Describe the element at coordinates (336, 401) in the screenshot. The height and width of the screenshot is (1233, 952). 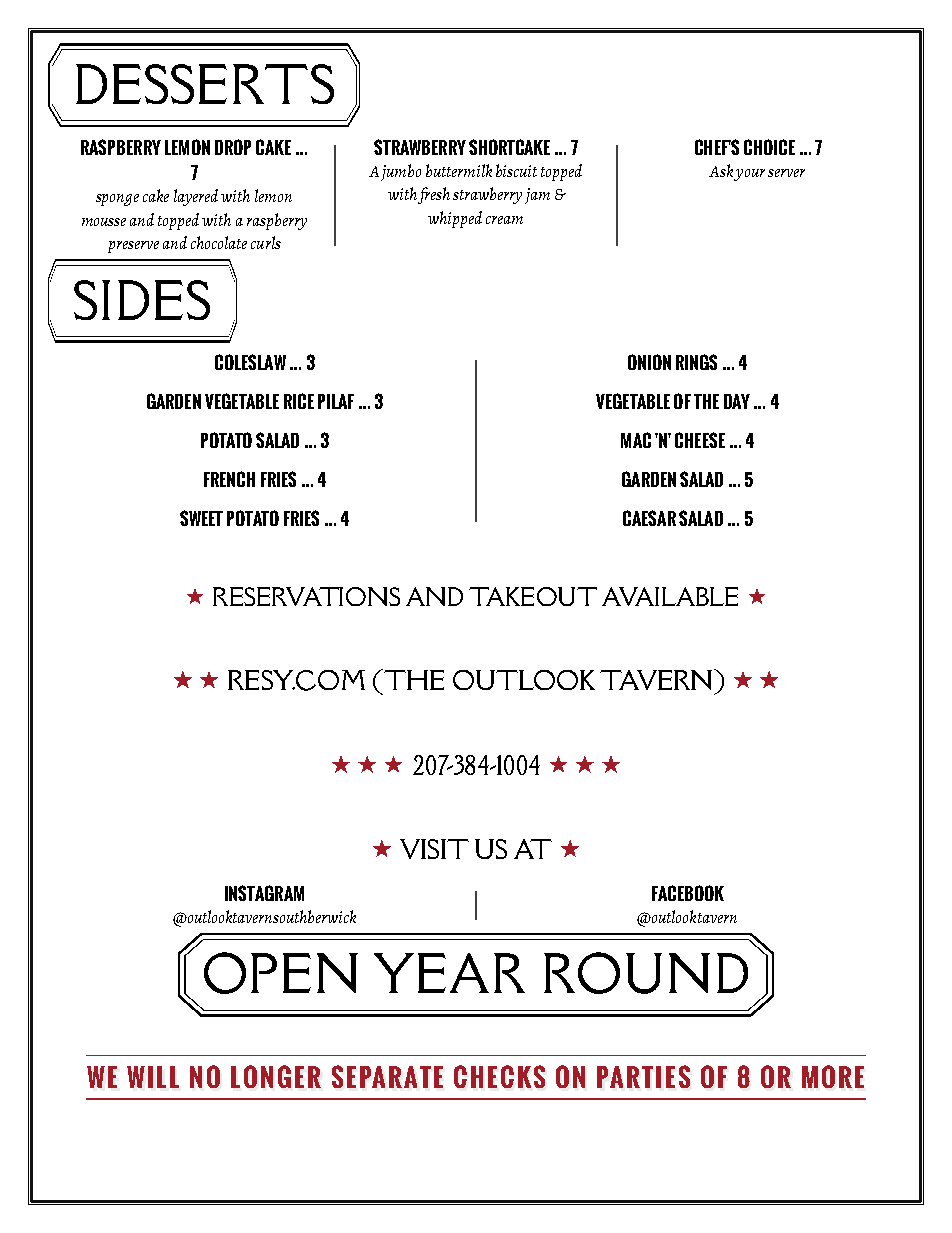
I see `PILAF` at that location.
